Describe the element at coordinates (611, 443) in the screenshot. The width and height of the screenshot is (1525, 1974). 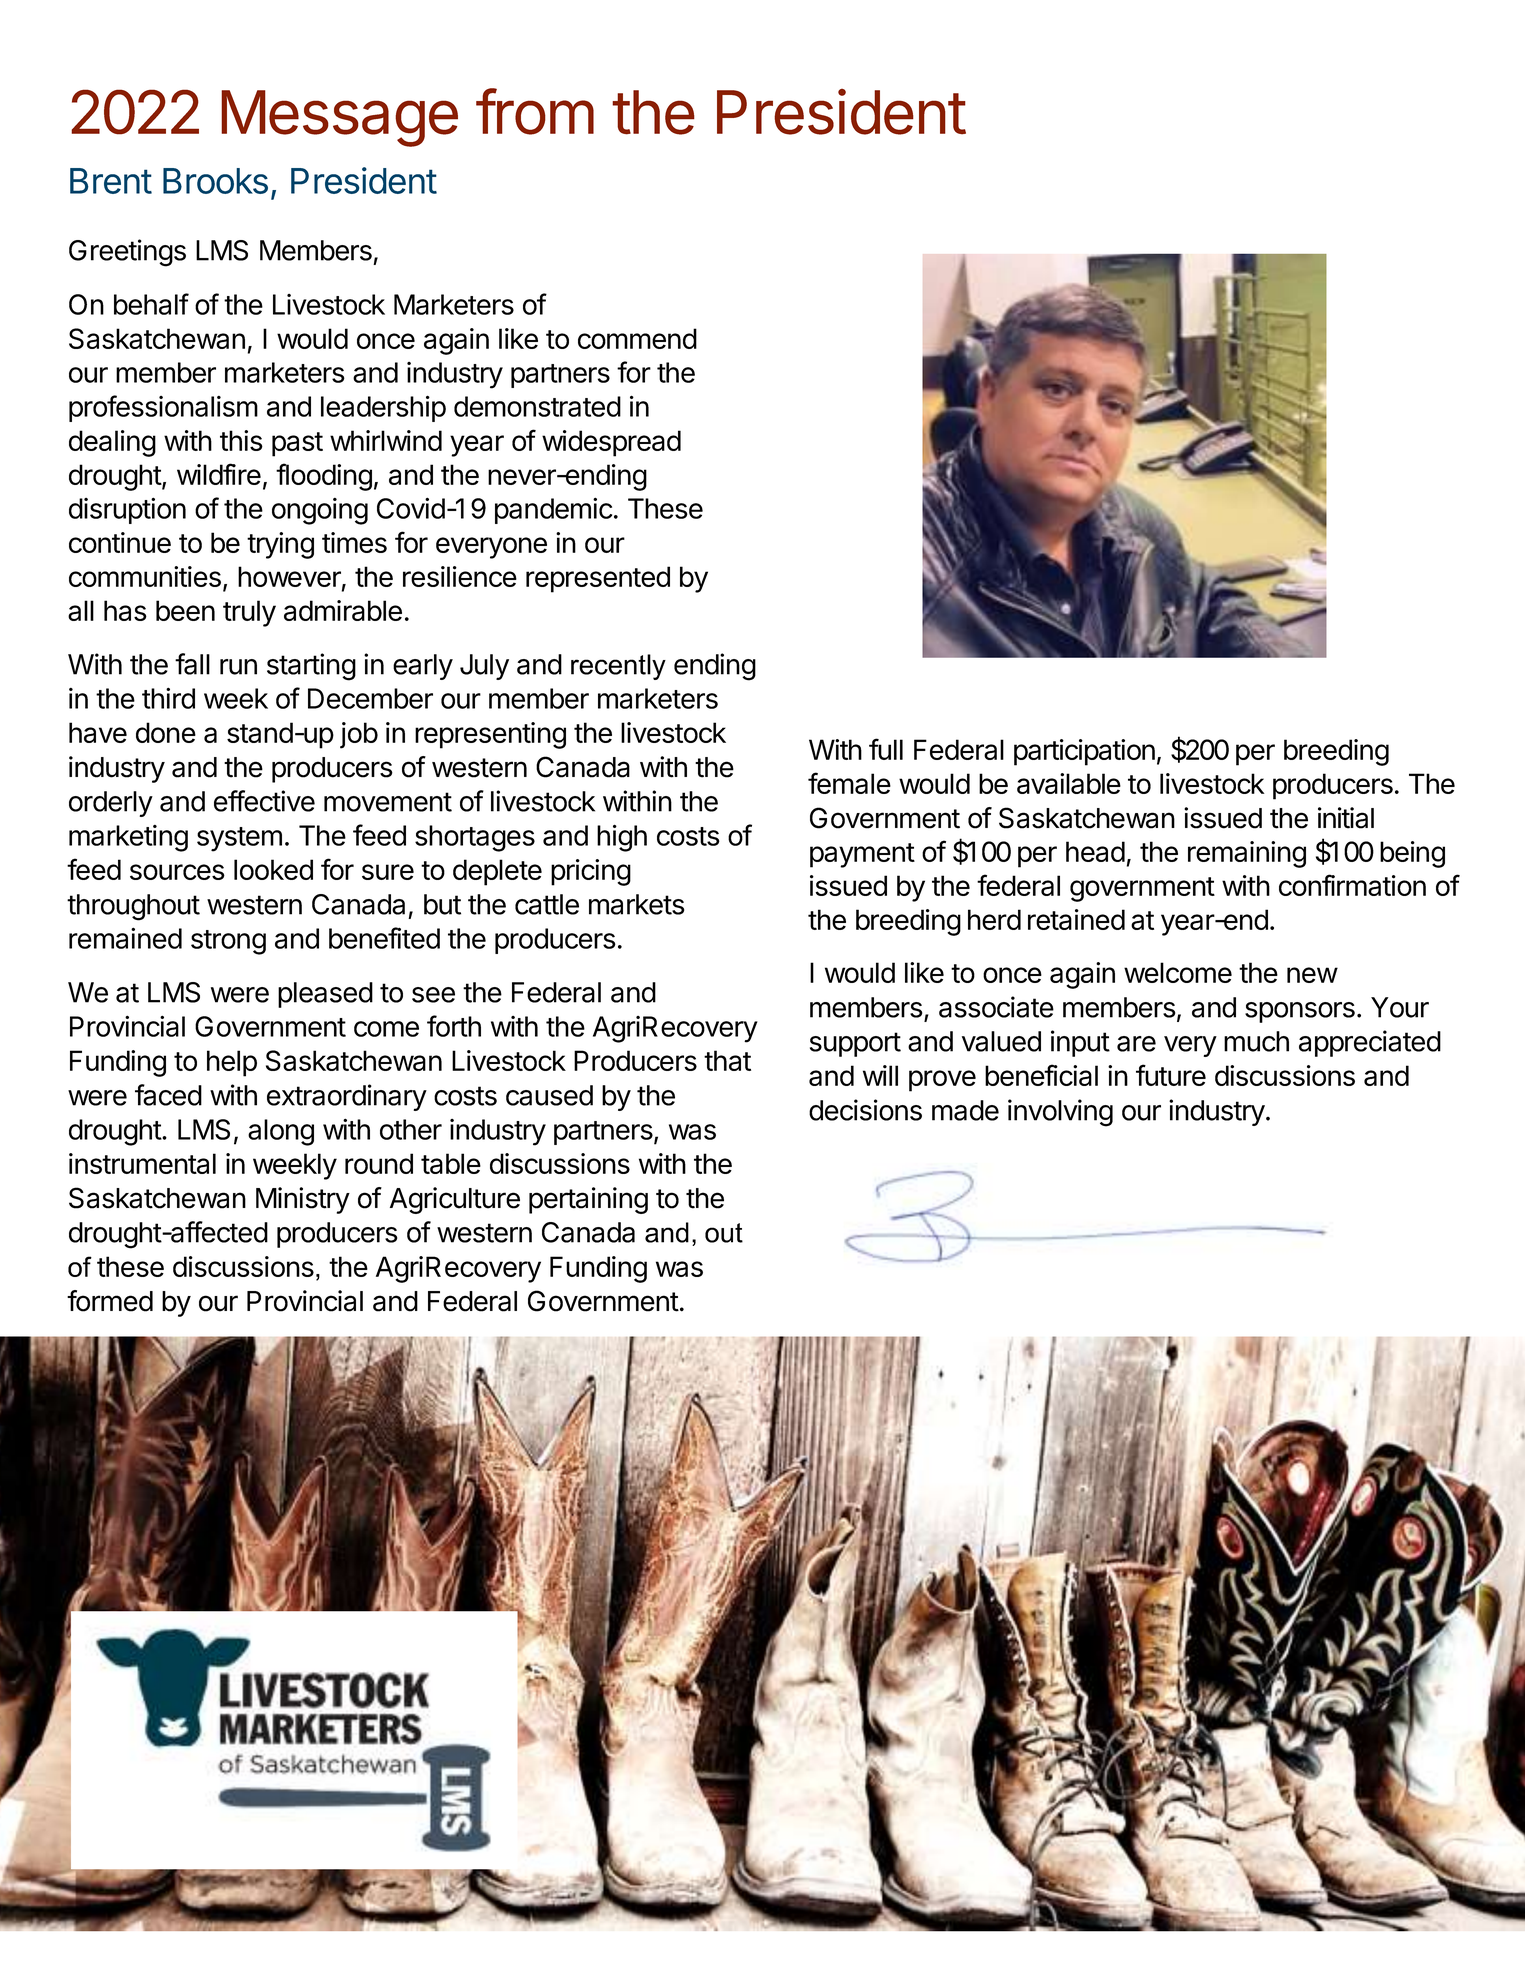
I see `widespread` at that location.
